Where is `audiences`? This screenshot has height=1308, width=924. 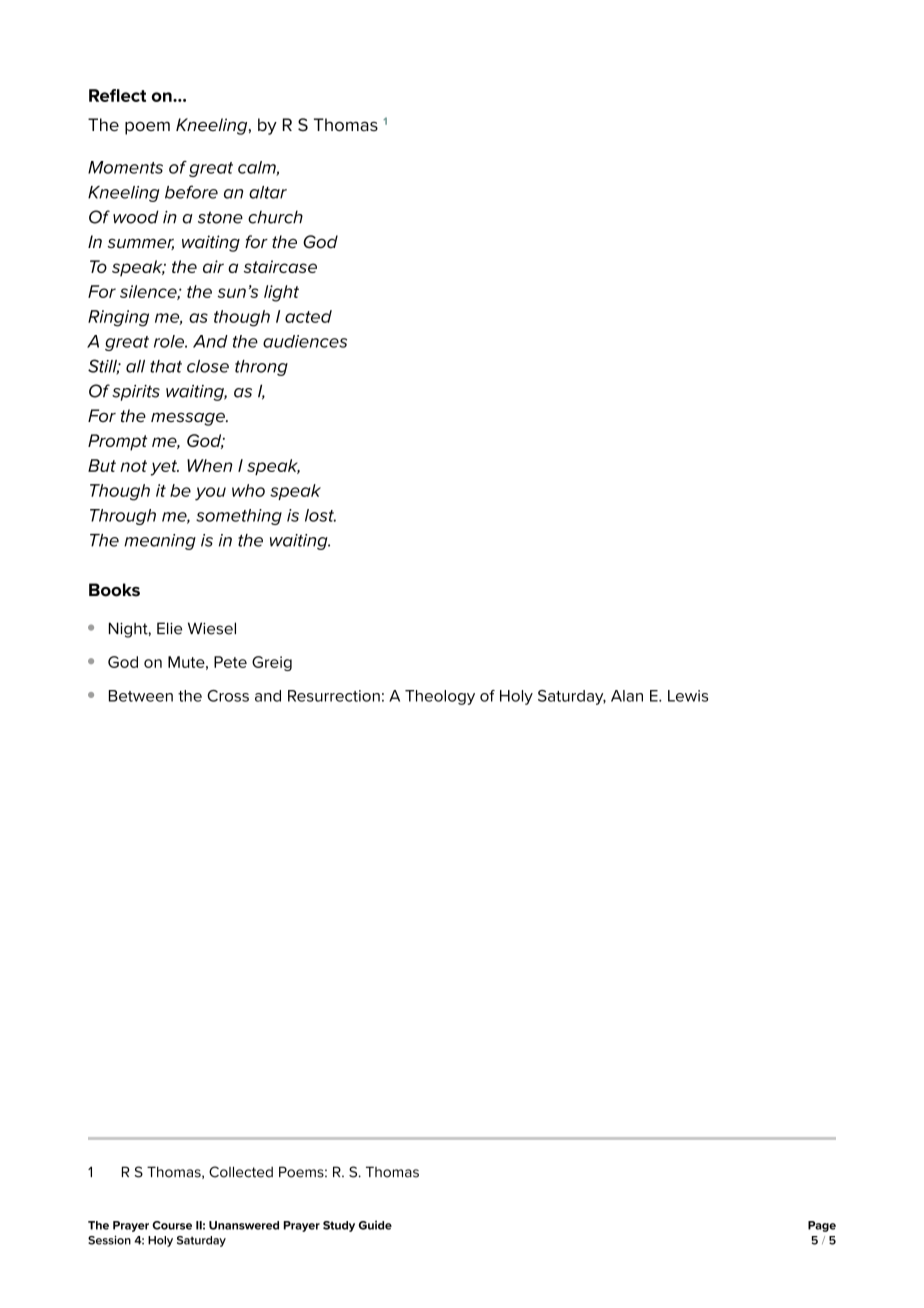 audiences is located at coordinates (305, 341).
